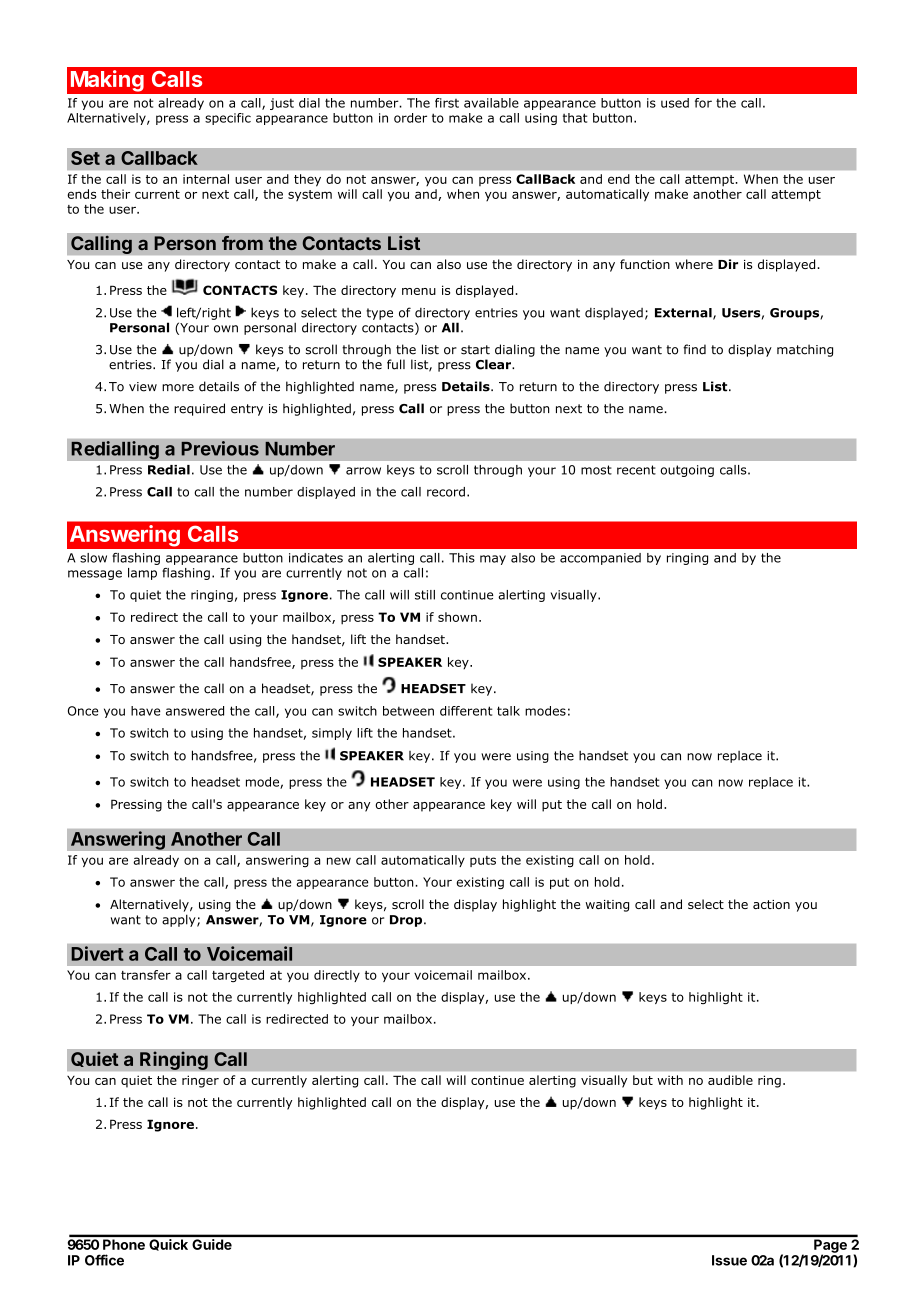 Image resolution: width=924 pixels, height=1308 pixels. Describe the element at coordinates (483, 861) in the document. I see `puts` at that location.
